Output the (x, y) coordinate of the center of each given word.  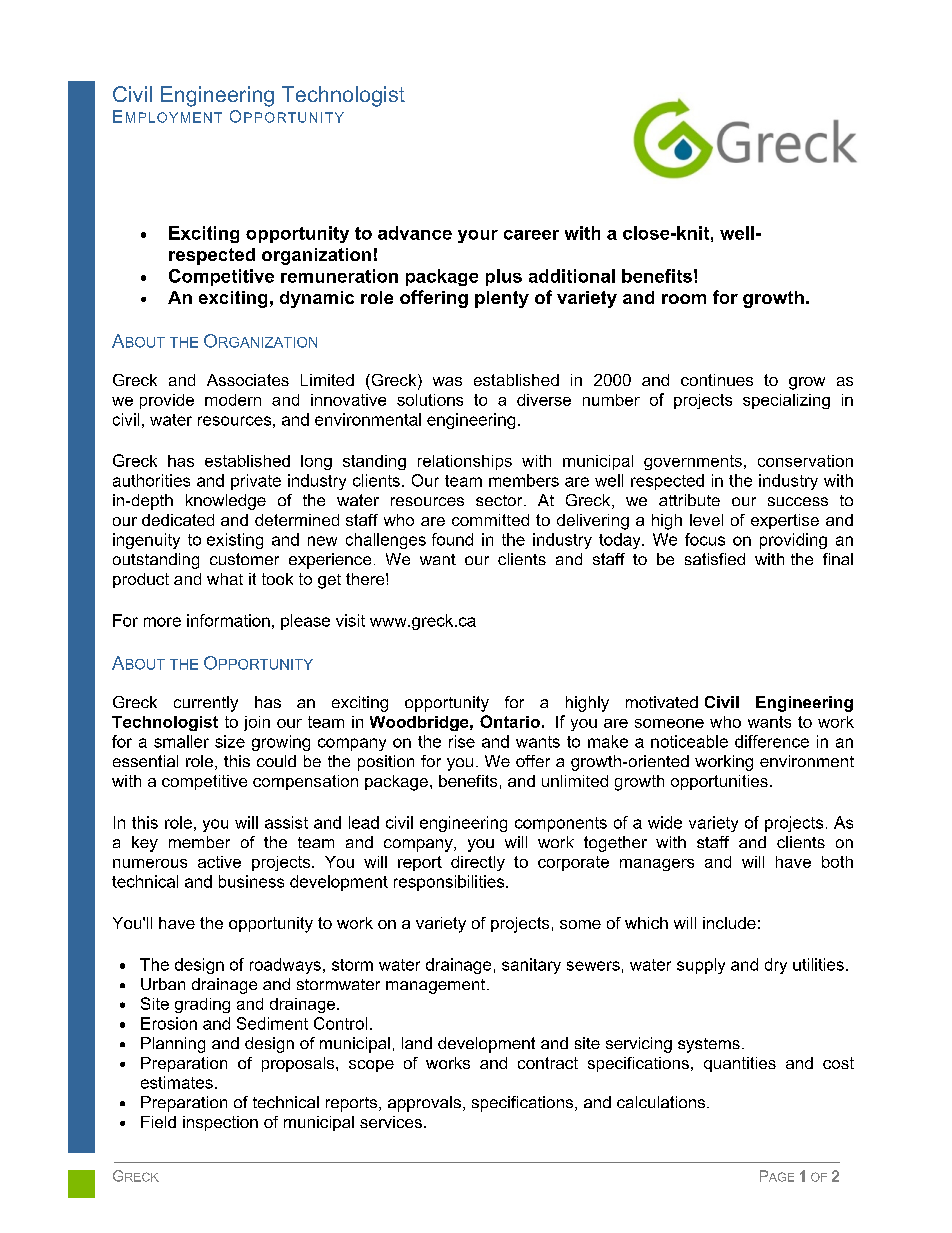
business (251, 881)
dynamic (317, 299)
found (452, 539)
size (230, 741)
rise (462, 741)
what (225, 579)
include (729, 923)
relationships (465, 462)
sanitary (531, 966)
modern (233, 400)
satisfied (715, 559)
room (684, 299)
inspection (220, 1123)
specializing (786, 401)
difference (772, 741)
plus (504, 277)
